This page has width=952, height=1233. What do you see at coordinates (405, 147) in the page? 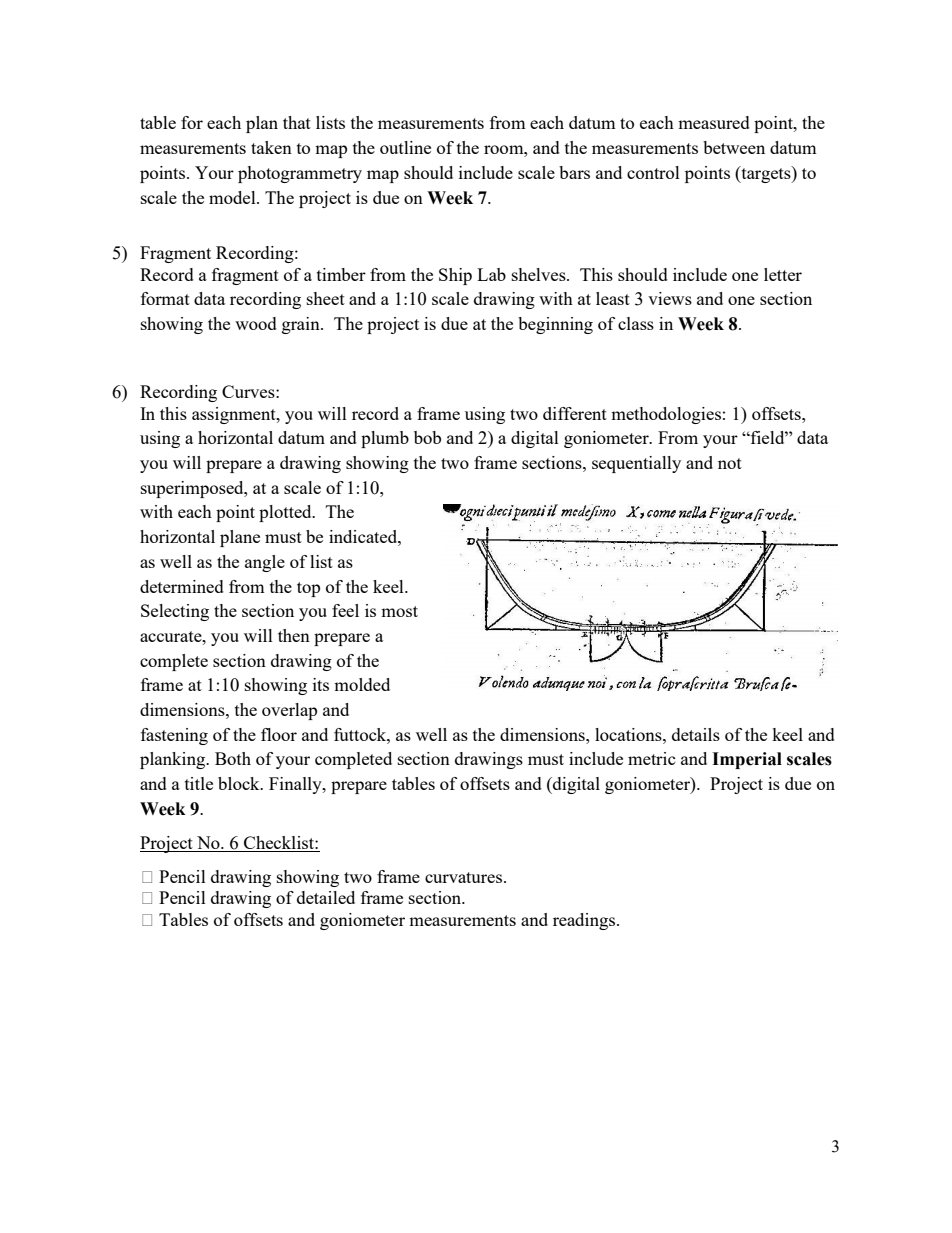
I see `outline` at bounding box center [405, 147].
